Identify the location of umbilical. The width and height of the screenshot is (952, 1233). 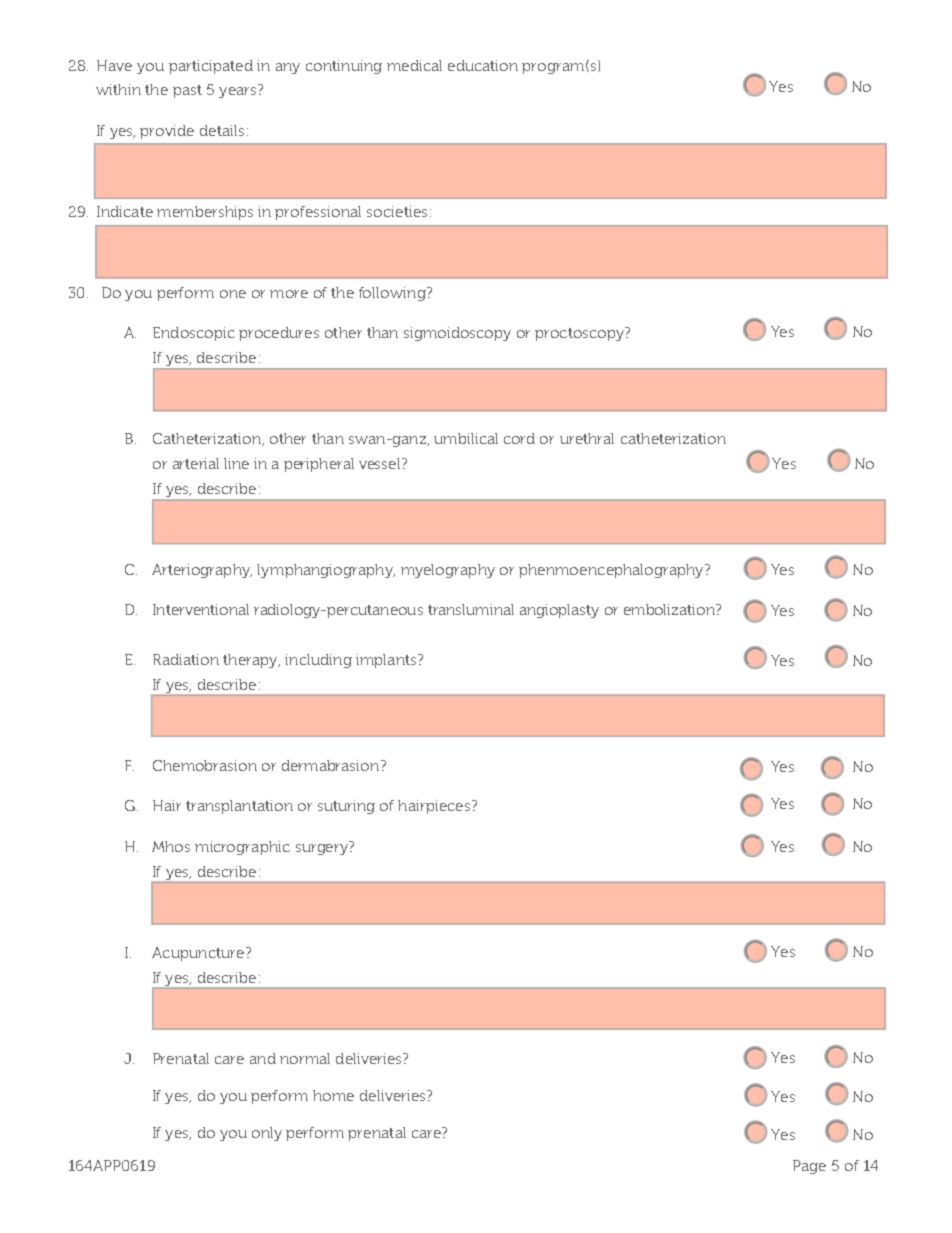
(466, 438).
